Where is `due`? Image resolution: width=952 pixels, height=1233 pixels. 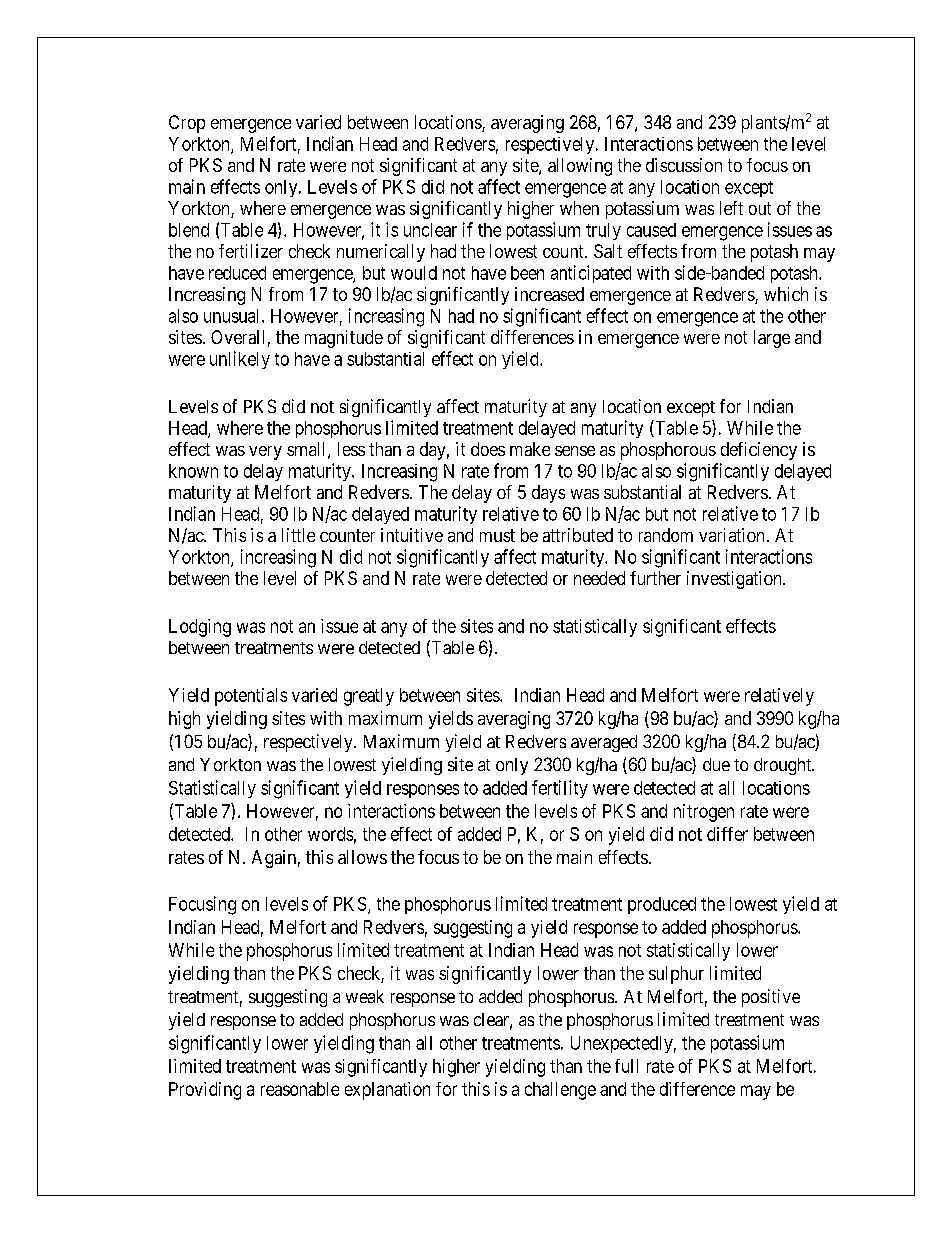
due is located at coordinates (716, 764).
